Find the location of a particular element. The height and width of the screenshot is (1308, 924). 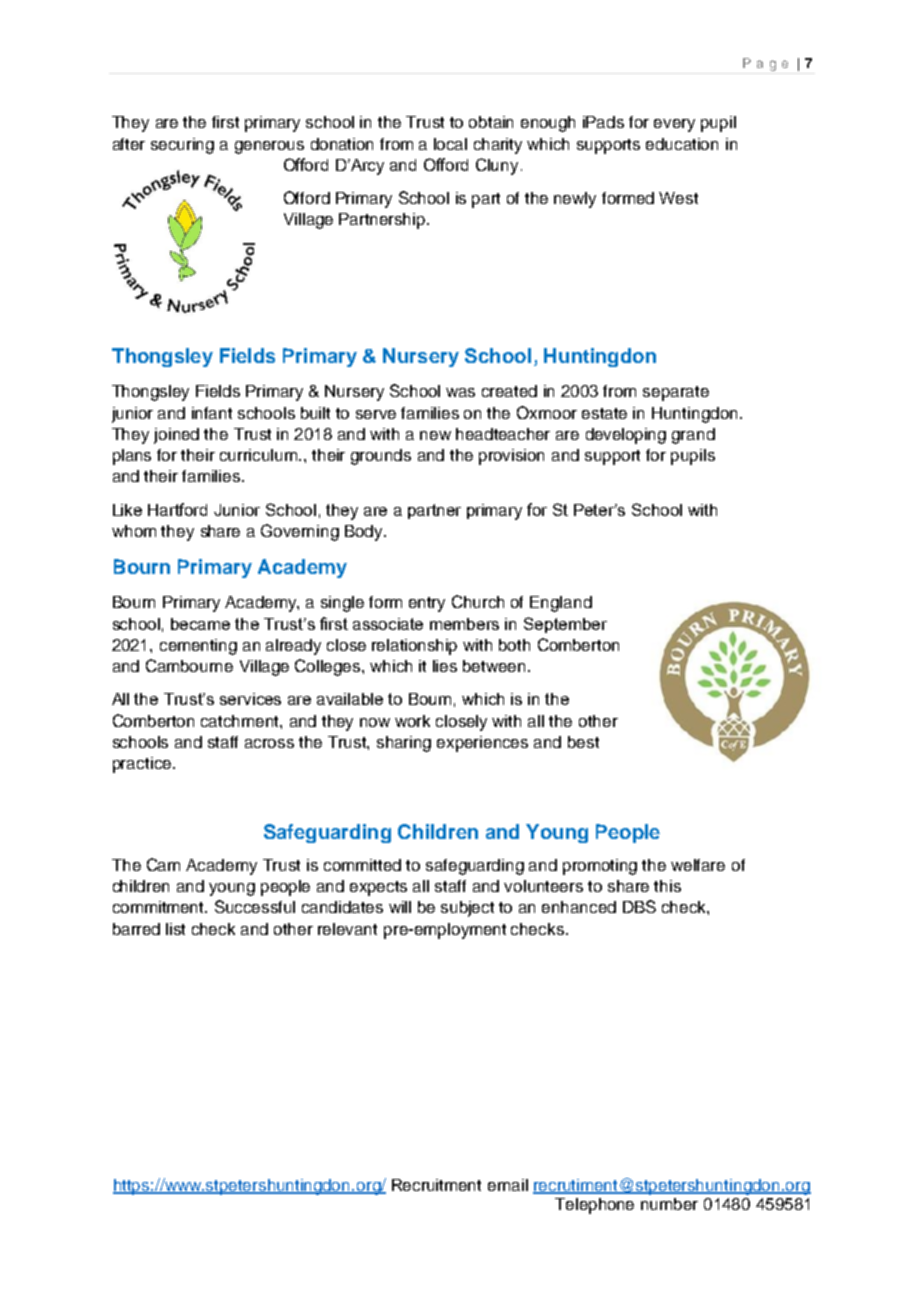

every is located at coordinates (674, 125).
